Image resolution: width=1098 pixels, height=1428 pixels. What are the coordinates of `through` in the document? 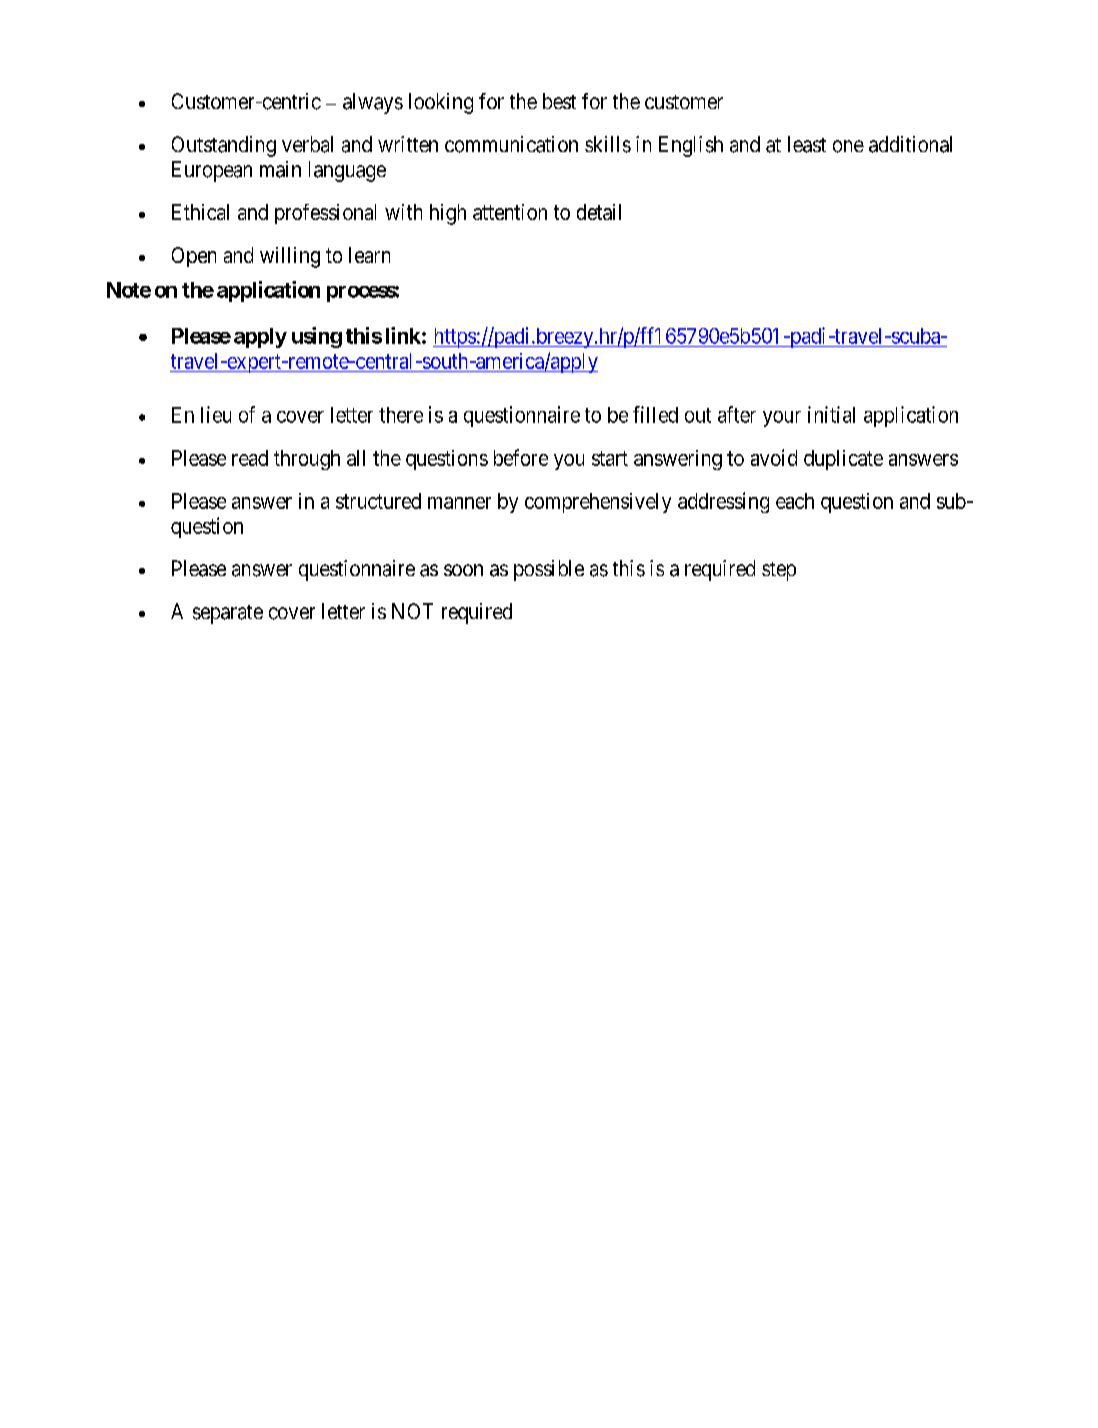 It's located at (307, 460).
